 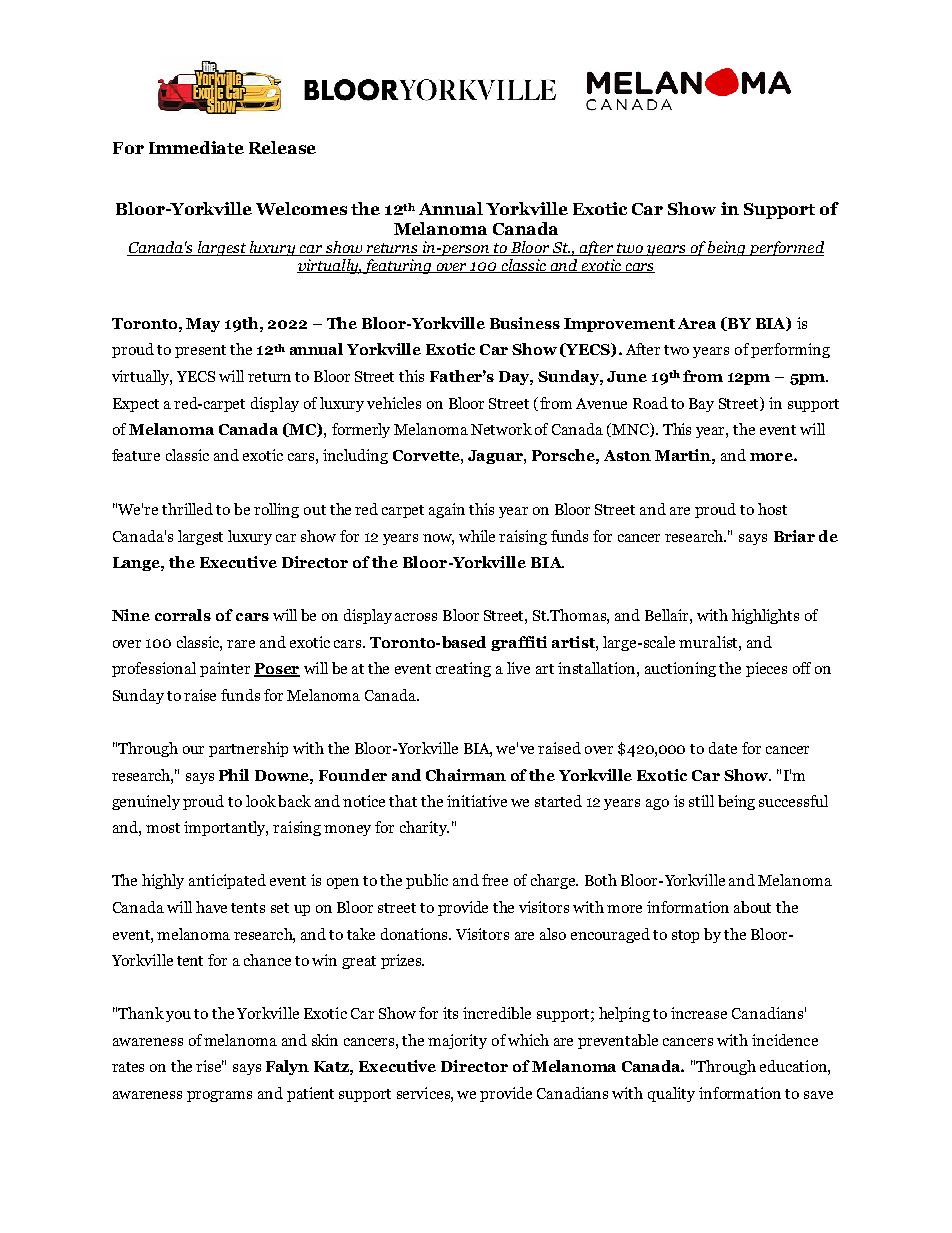 What do you see at coordinates (785, 1040) in the document?
I see `incidence` at bounding box center [785, 1040].
